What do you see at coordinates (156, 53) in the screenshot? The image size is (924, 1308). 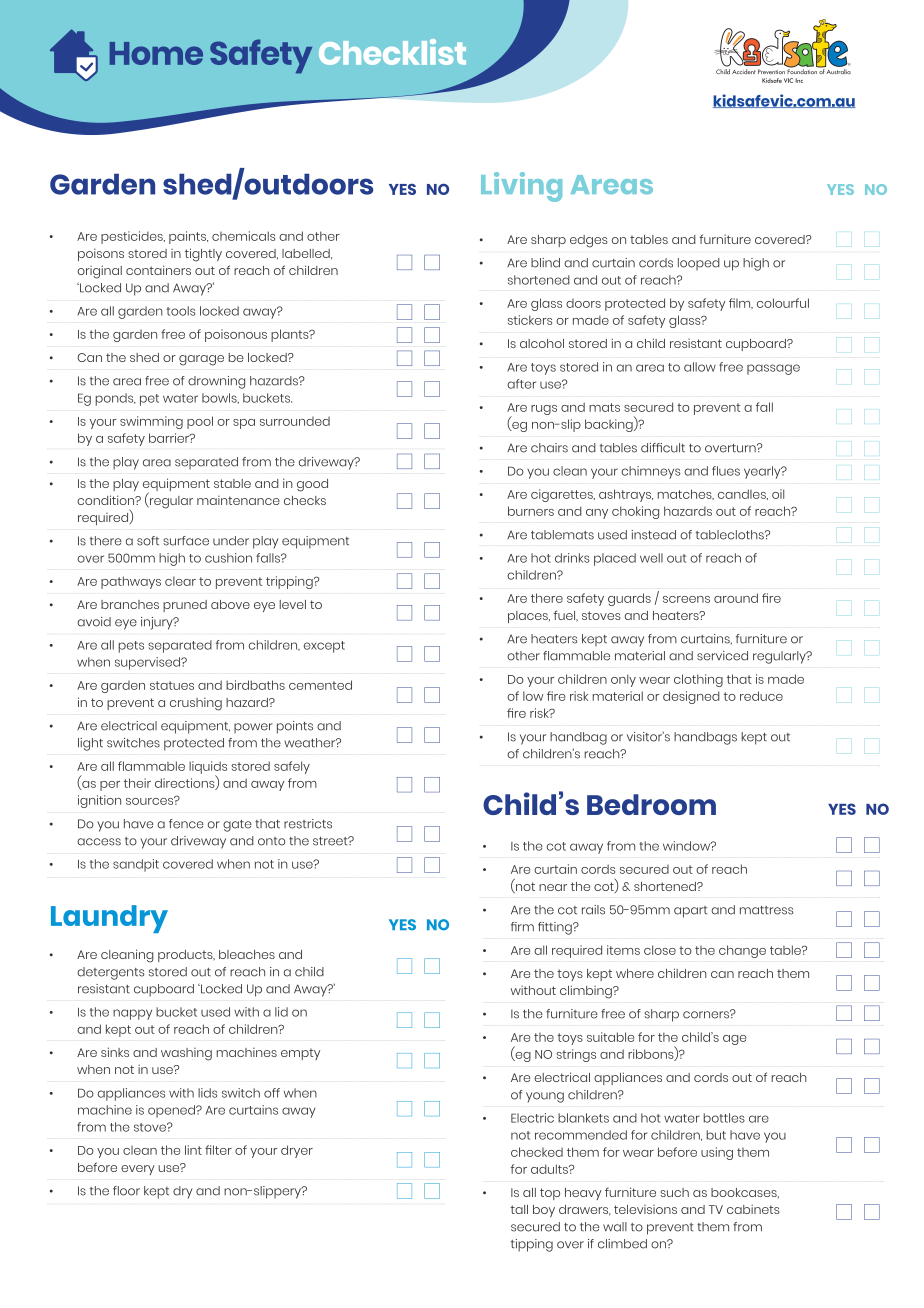 I see `Home` at bounding box center [156, 53].
